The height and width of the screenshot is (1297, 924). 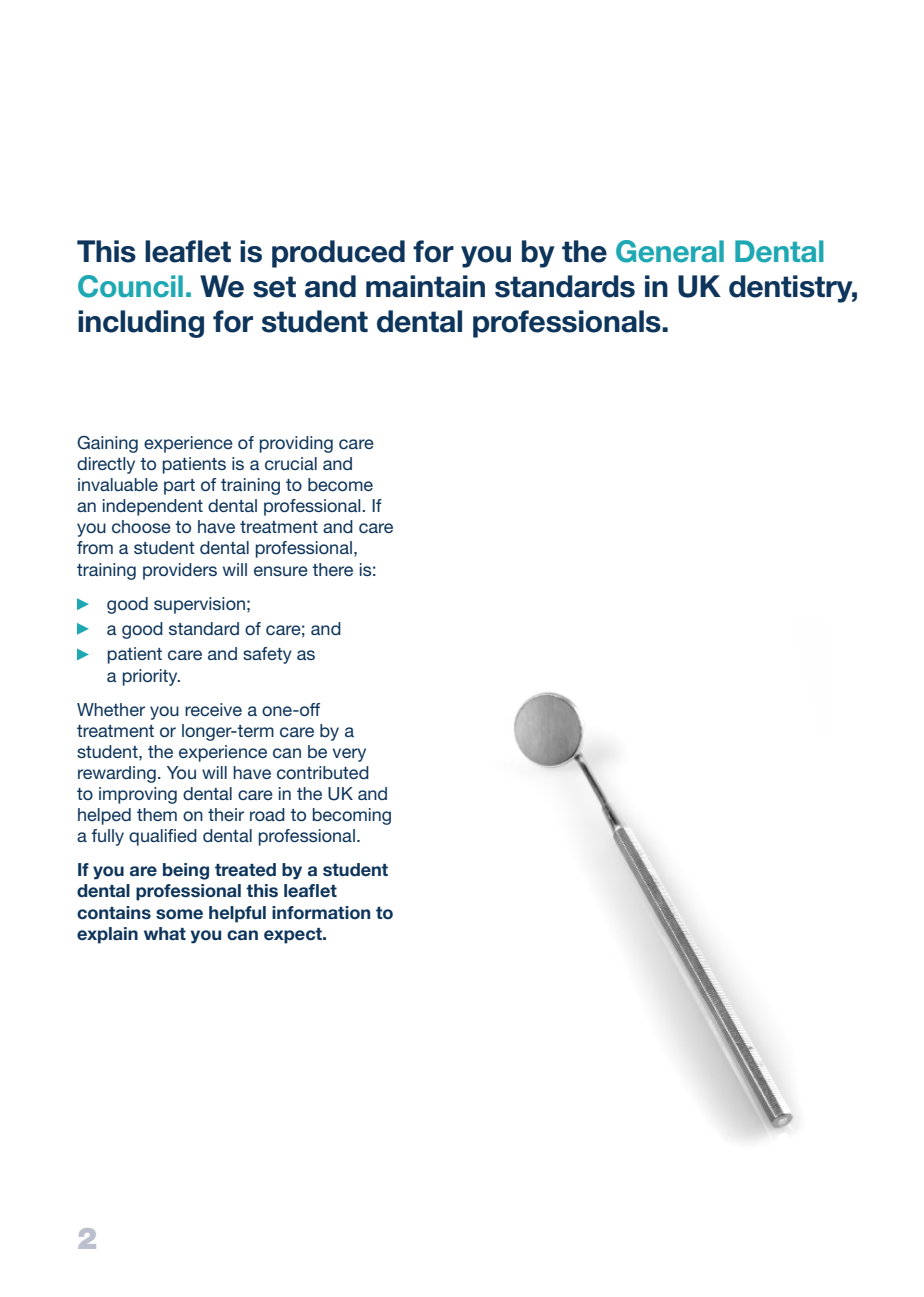 I want to click on there, so click(x=332, y=569).
